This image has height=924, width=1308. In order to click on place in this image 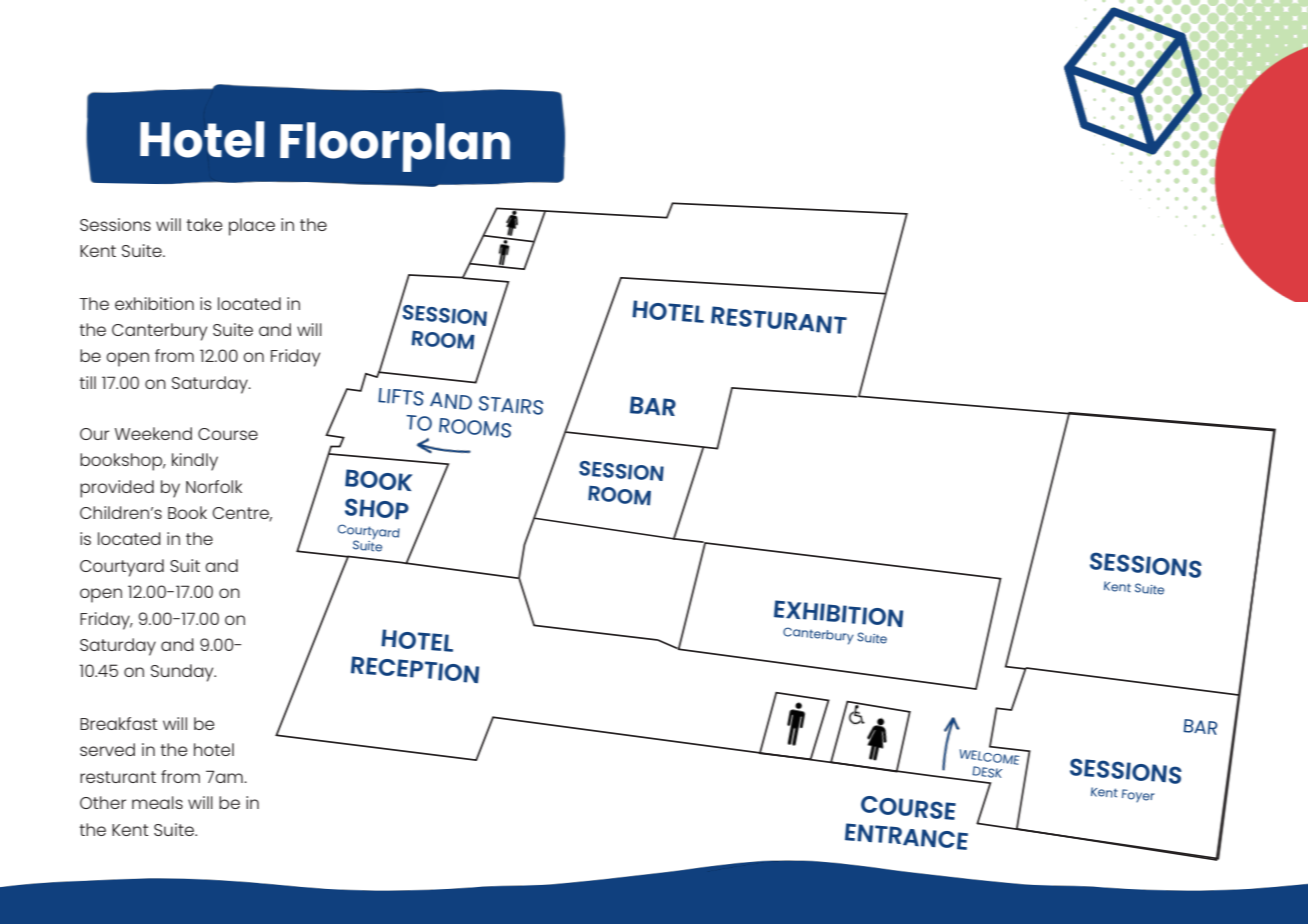, I will do `click(252, 227)`.
